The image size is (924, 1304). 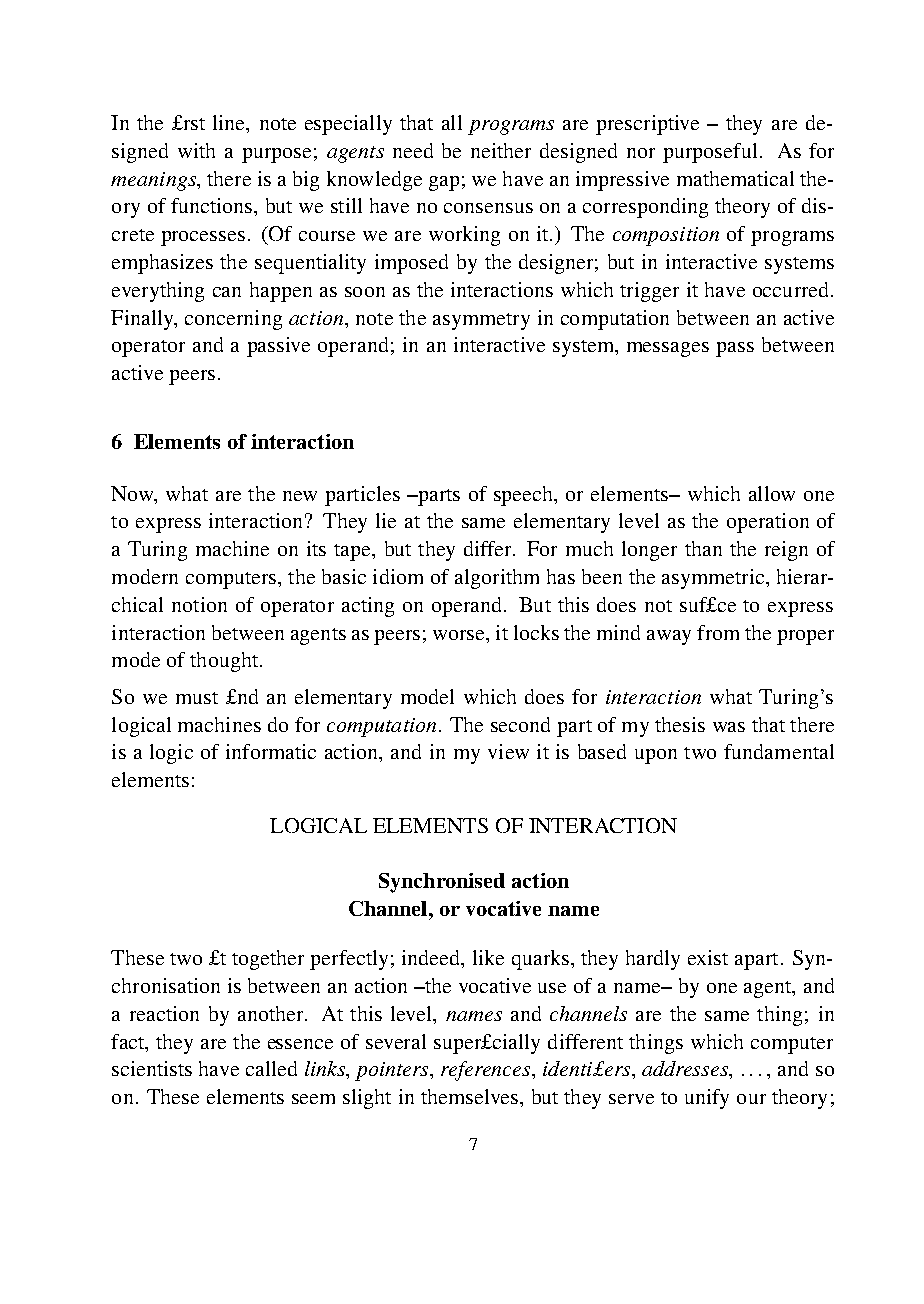 I want to click on scientists, so click(x=152, y=1068).
